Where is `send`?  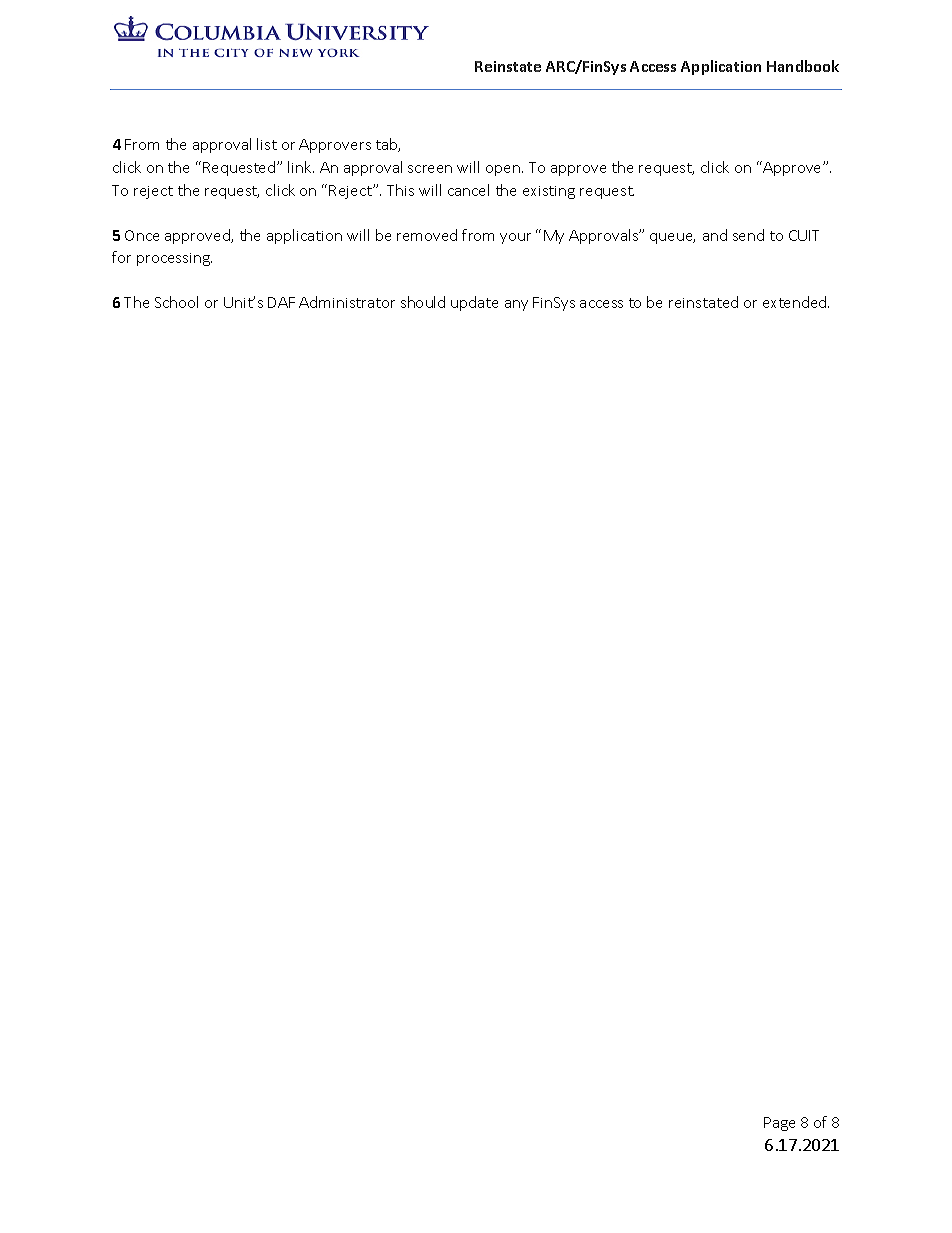
send is located at coordinates (748, 235).
